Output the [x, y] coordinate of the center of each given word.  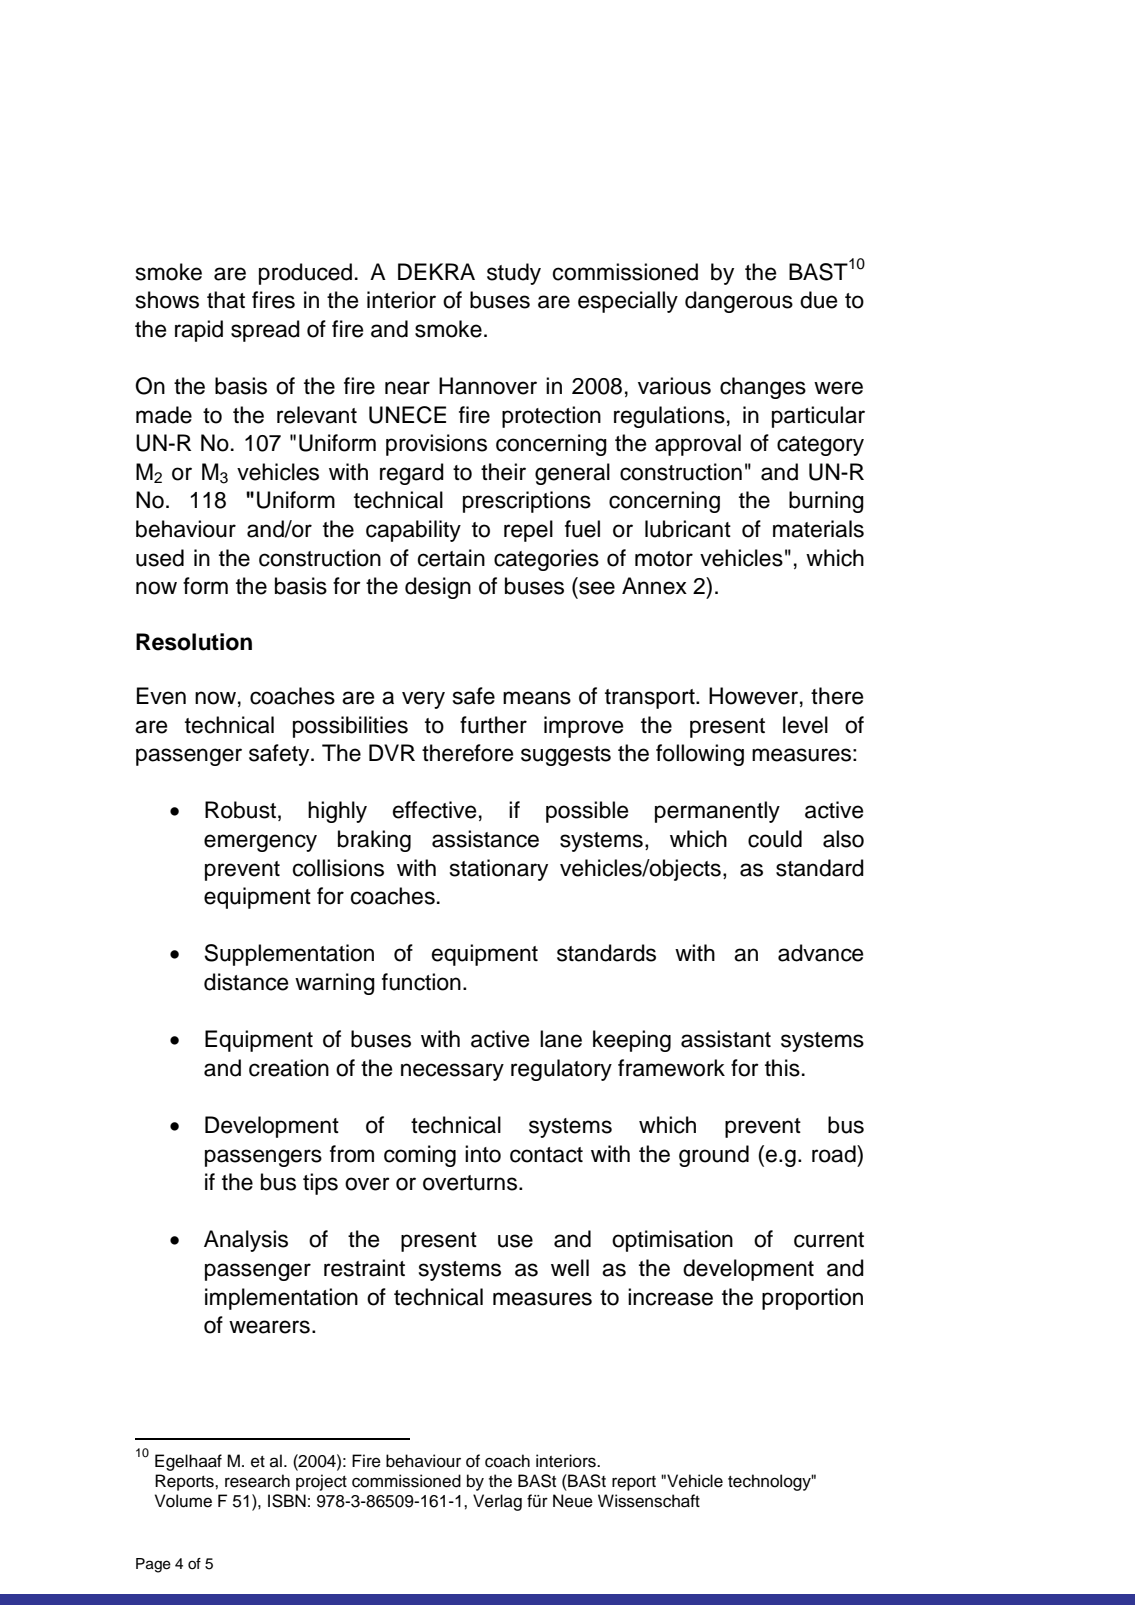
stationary [499, 870]
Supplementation [289, 955]
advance [820, 953]
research [257, 1481]
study [514, 274]
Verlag [497, 1502]
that [226, 300]
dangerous [739, 302]
